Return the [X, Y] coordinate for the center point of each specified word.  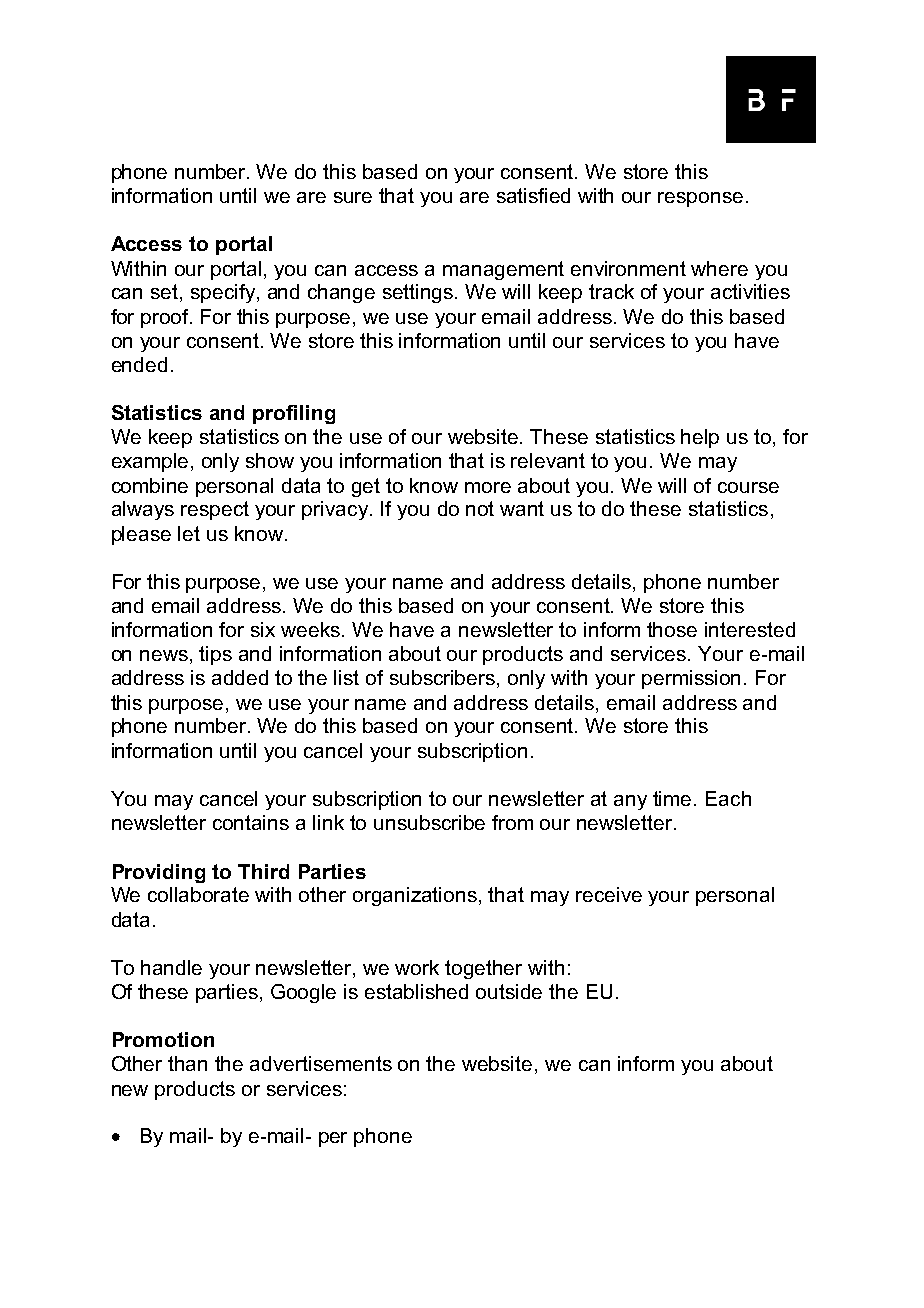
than [187, 1063]
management [503, 270]
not [480, 508]
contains [251, 822]
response [700, 199]
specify [223, 293]
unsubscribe [429, 822]
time [674, 798]
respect [215, 510]
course [748, 487]
